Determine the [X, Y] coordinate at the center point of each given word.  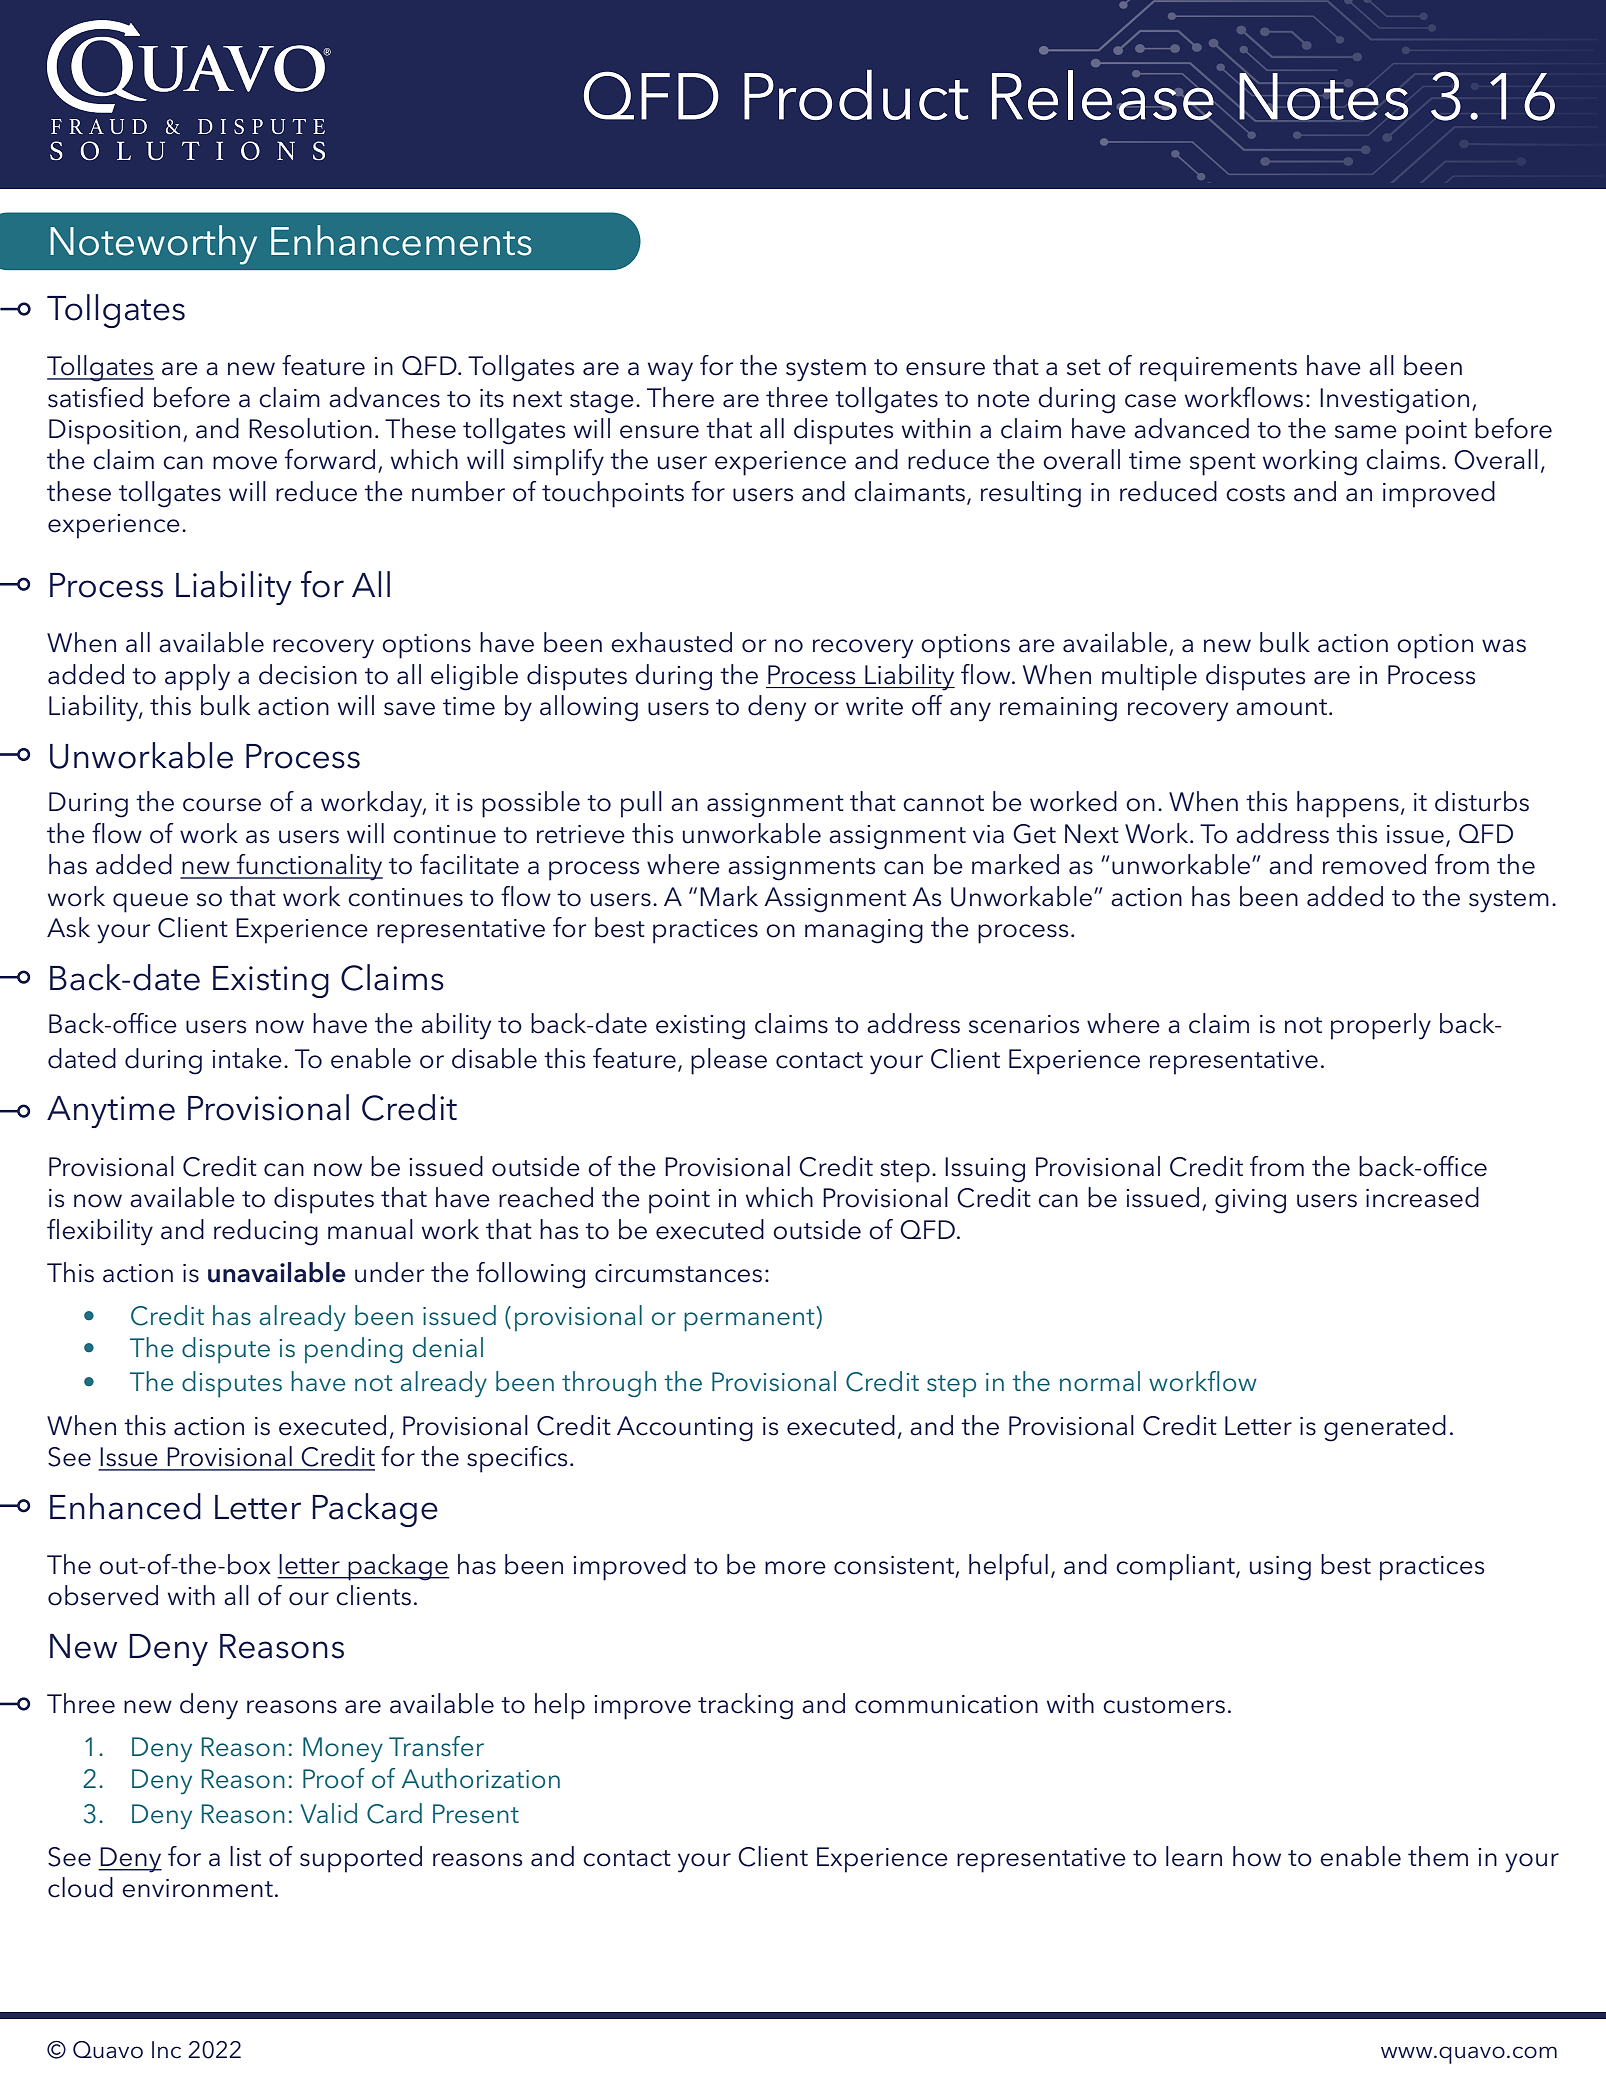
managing [864, 931]
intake [247, 1058]
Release [1104, 95]
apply [197, 677]
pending [354, 1350]
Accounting [685, 1429]
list [245, 1856]
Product [856, 95]
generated [1385, 1428]
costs [1255, 493]
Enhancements [401, 240]
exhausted [671, 642]
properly [1381, 1026]
